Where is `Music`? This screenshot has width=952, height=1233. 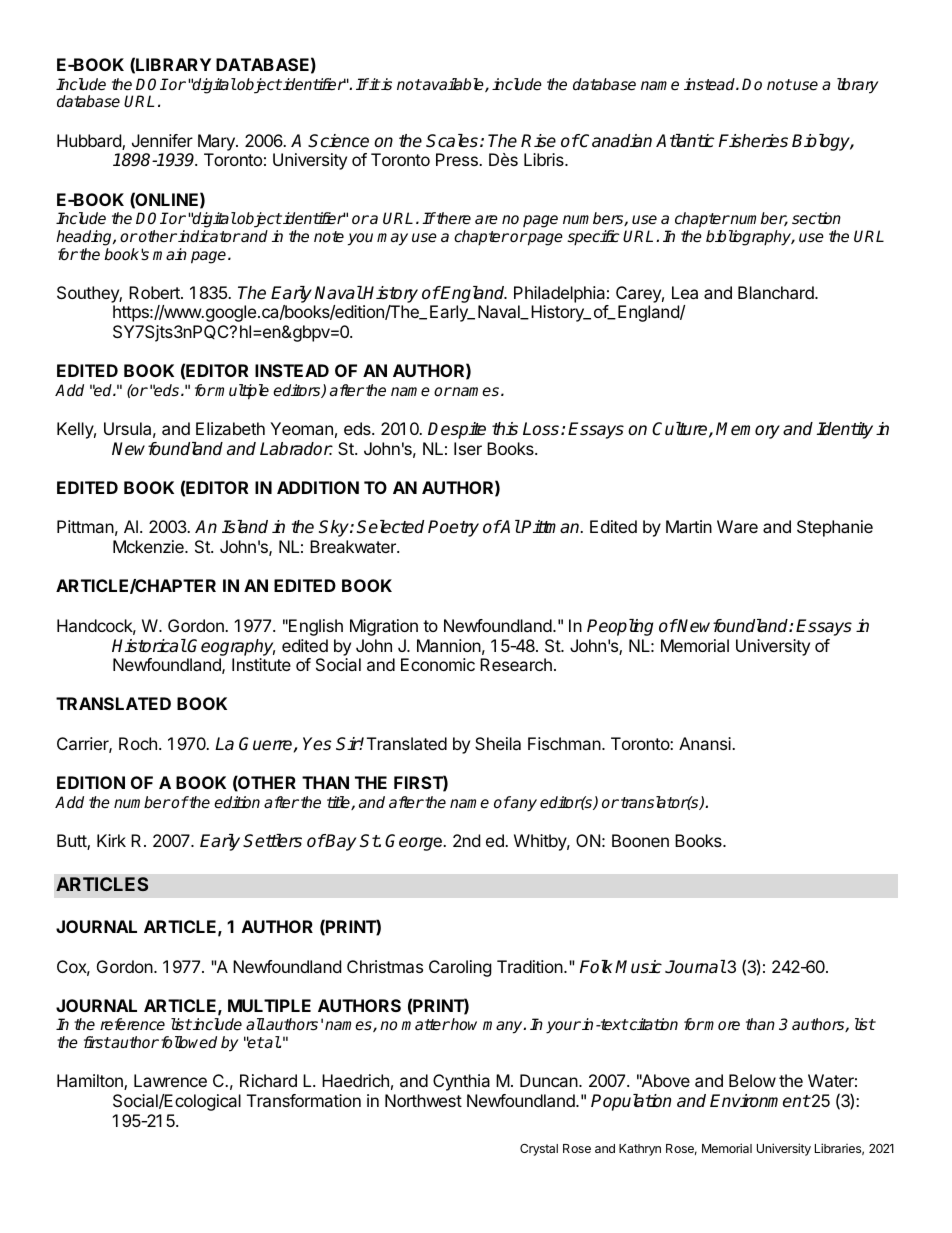 Music is located at coordinates (638, 967).
